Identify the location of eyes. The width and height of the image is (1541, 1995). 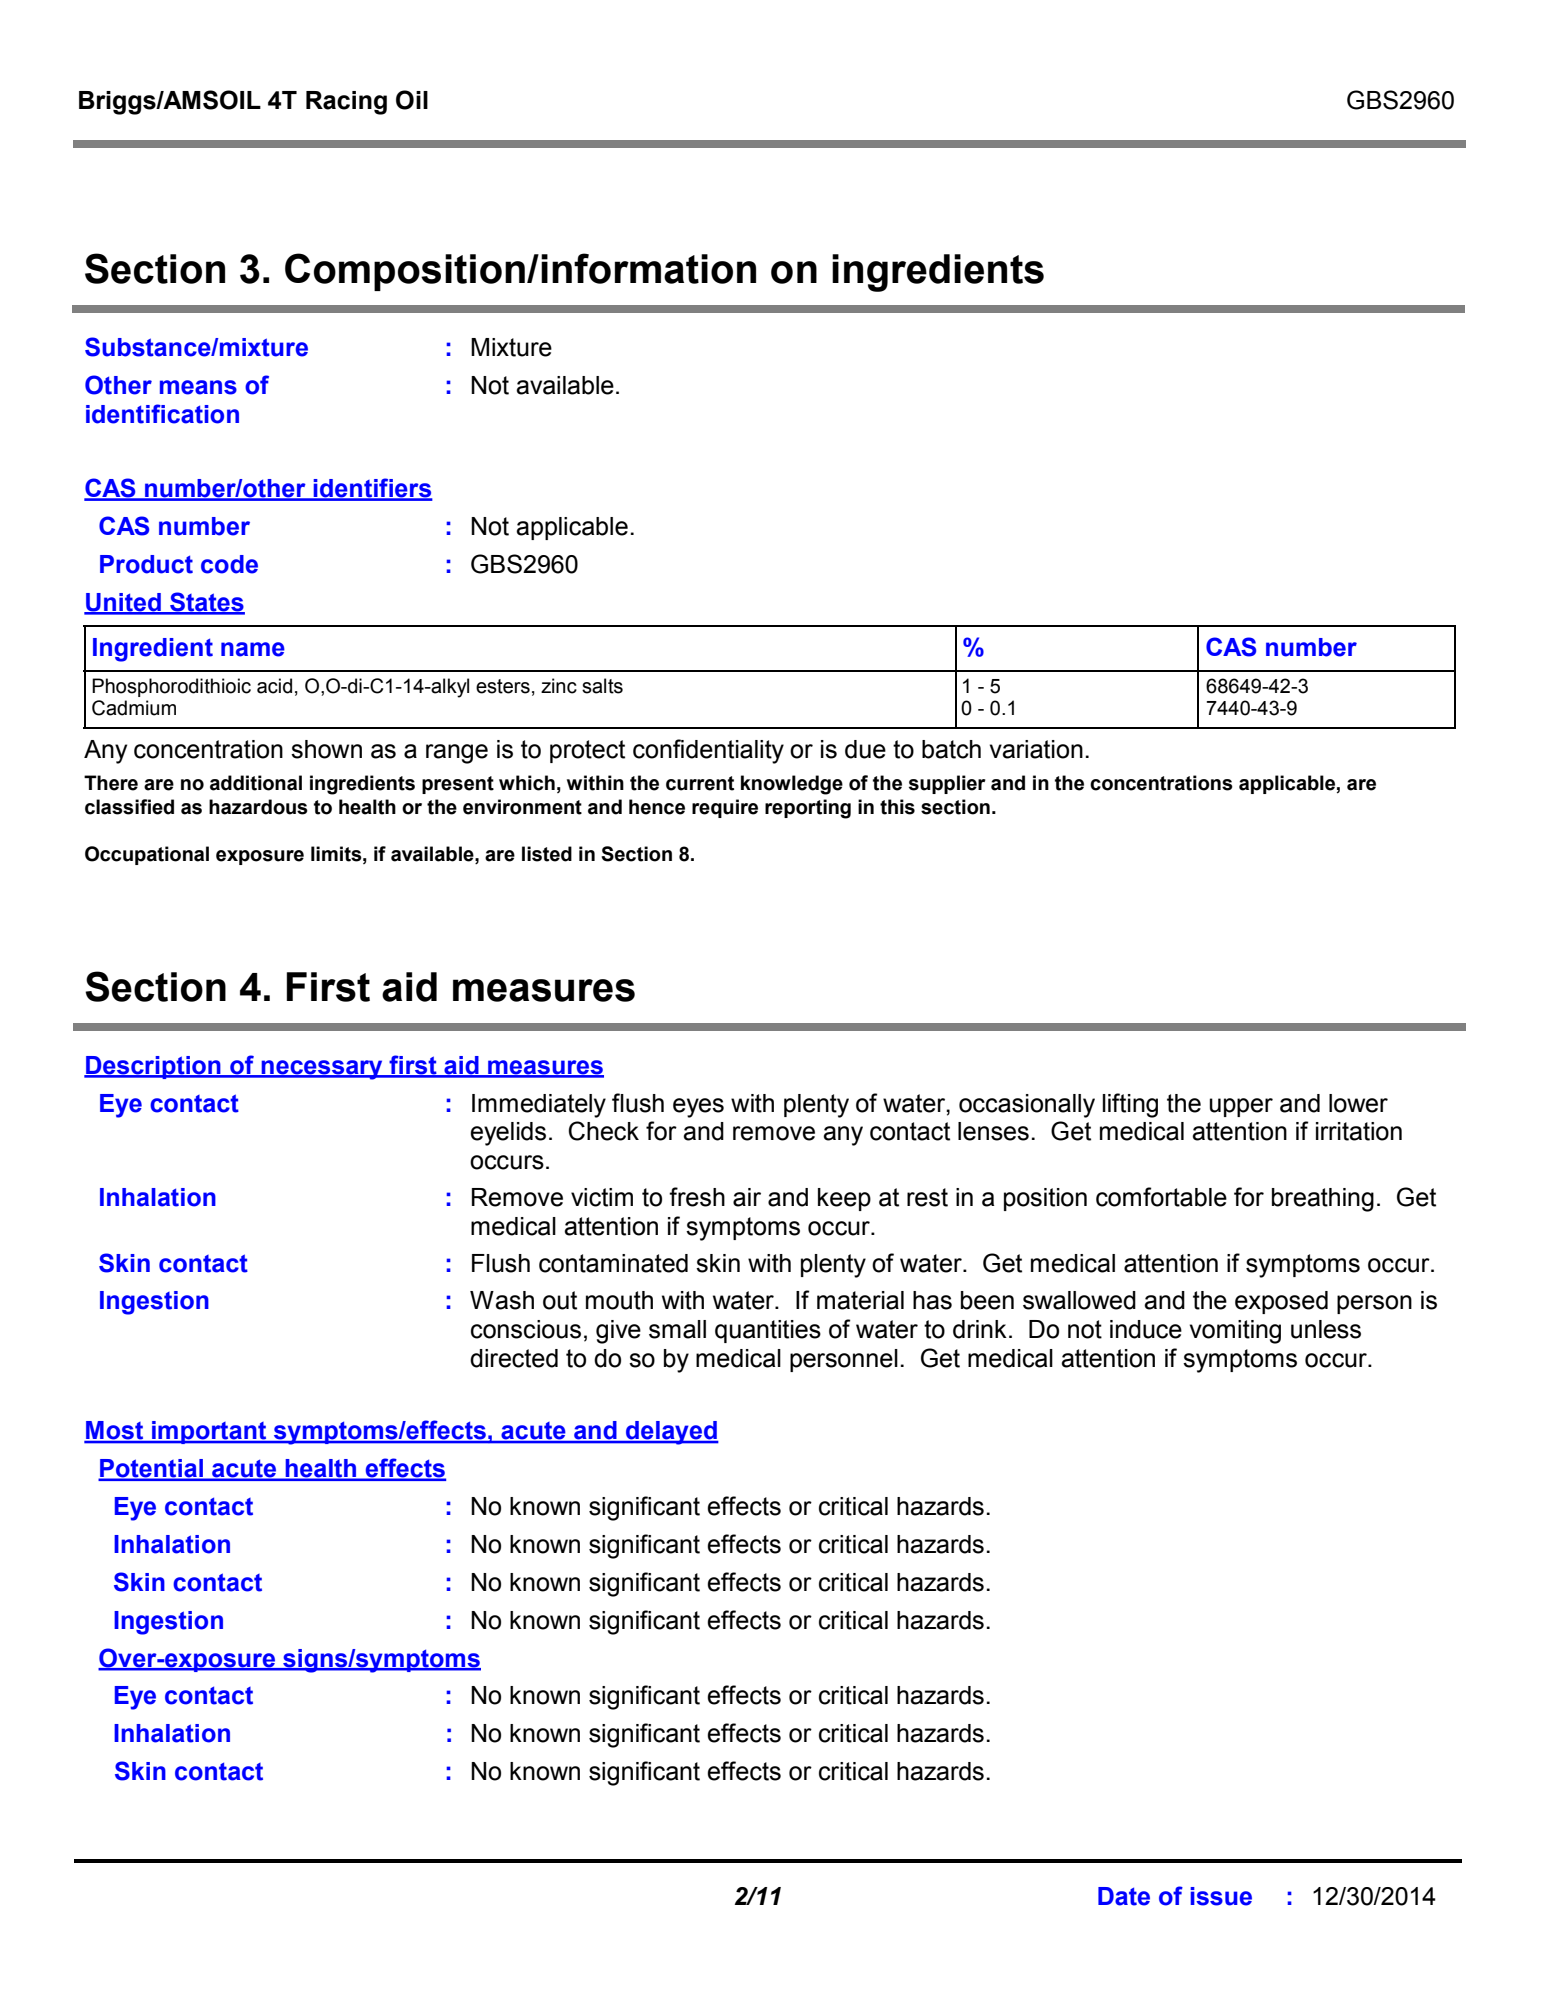
(698, 1108).
